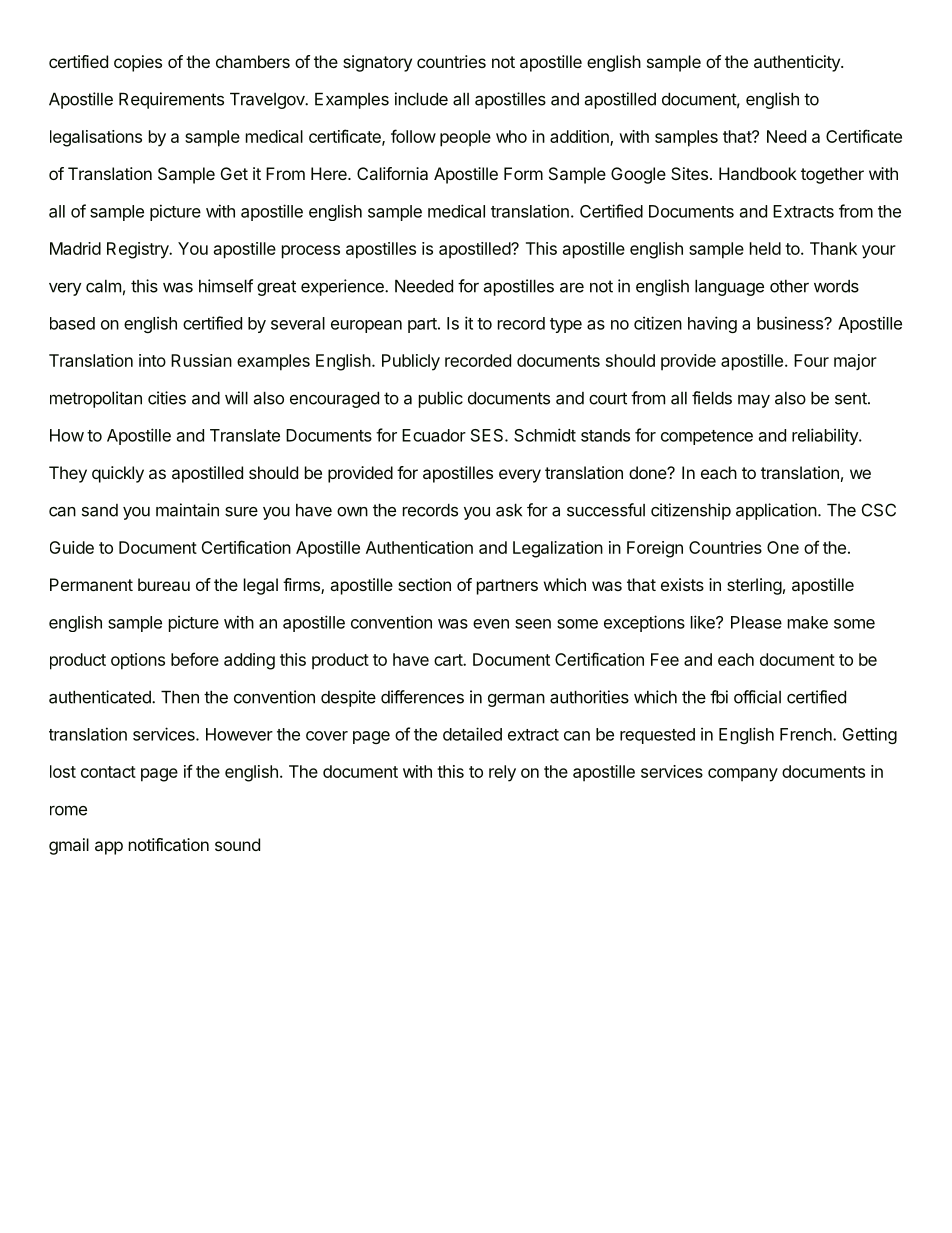 This screenshot has height=1233, width=952. Describe the element at coordinates (424, 584) in the screenshot. I see `section` at that location.
